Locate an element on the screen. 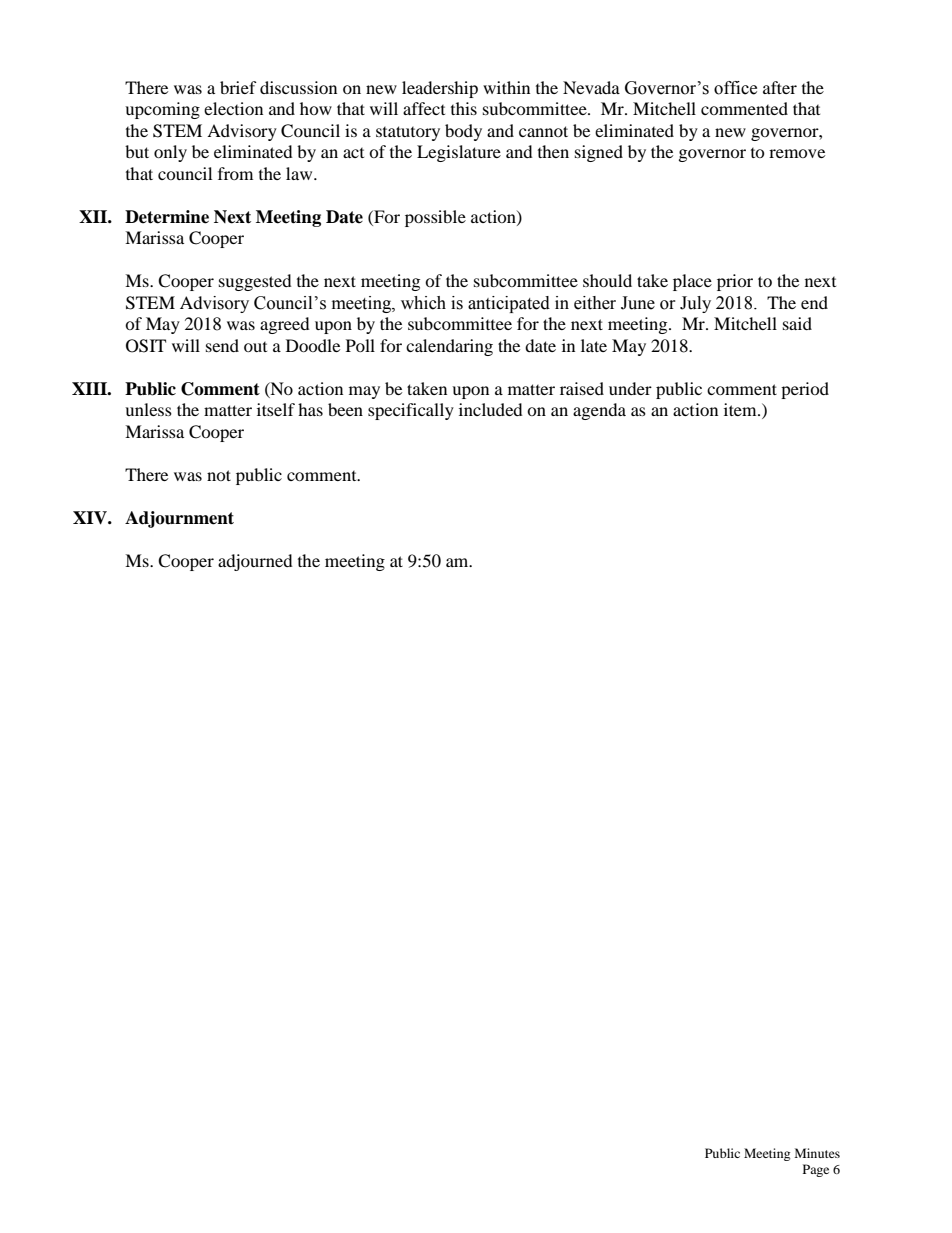 The image size is (952, 1233). included is located at coordinates (491, 409).
